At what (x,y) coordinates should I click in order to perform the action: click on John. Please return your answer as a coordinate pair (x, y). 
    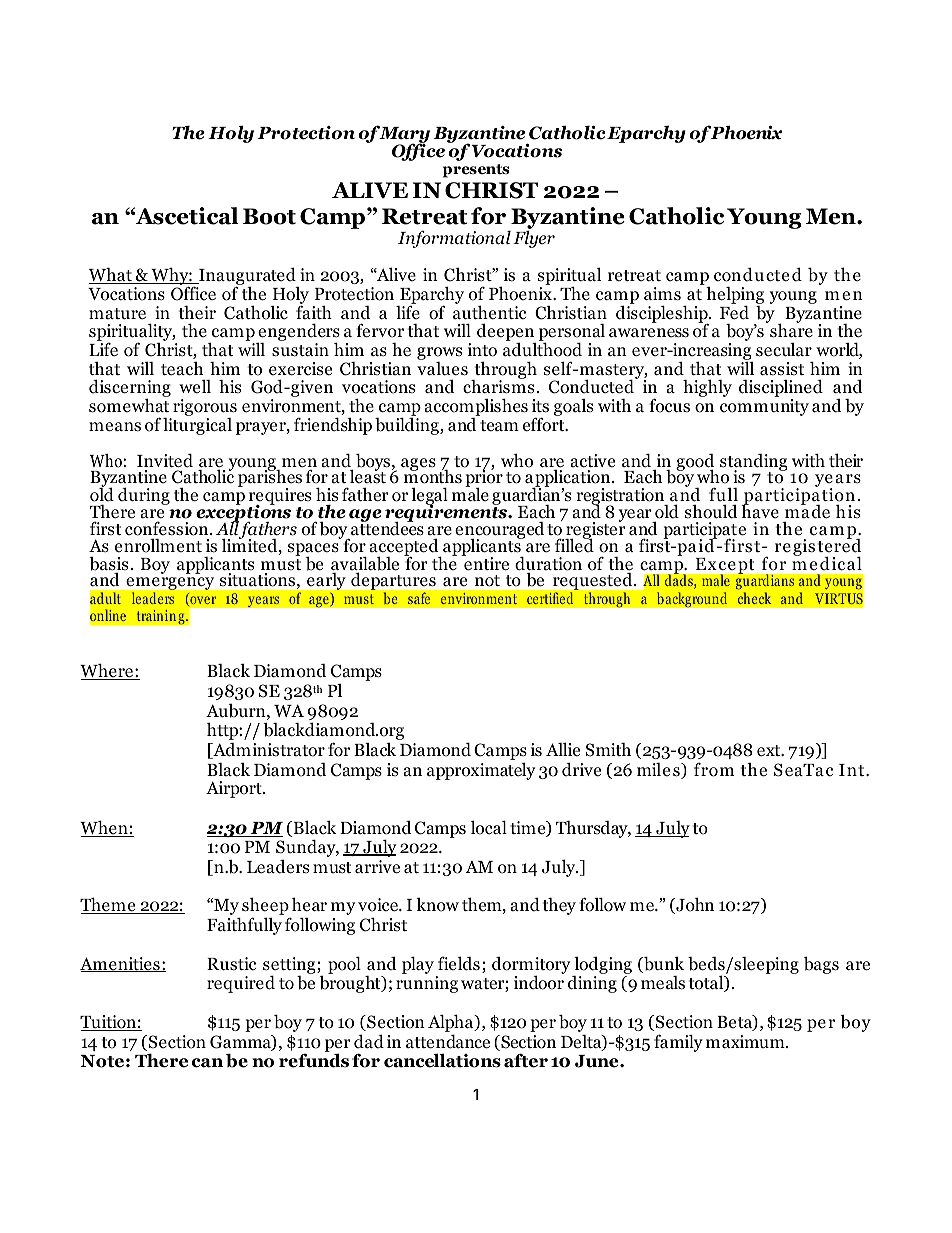
    Looking at the image, I should click on (694, 905).
